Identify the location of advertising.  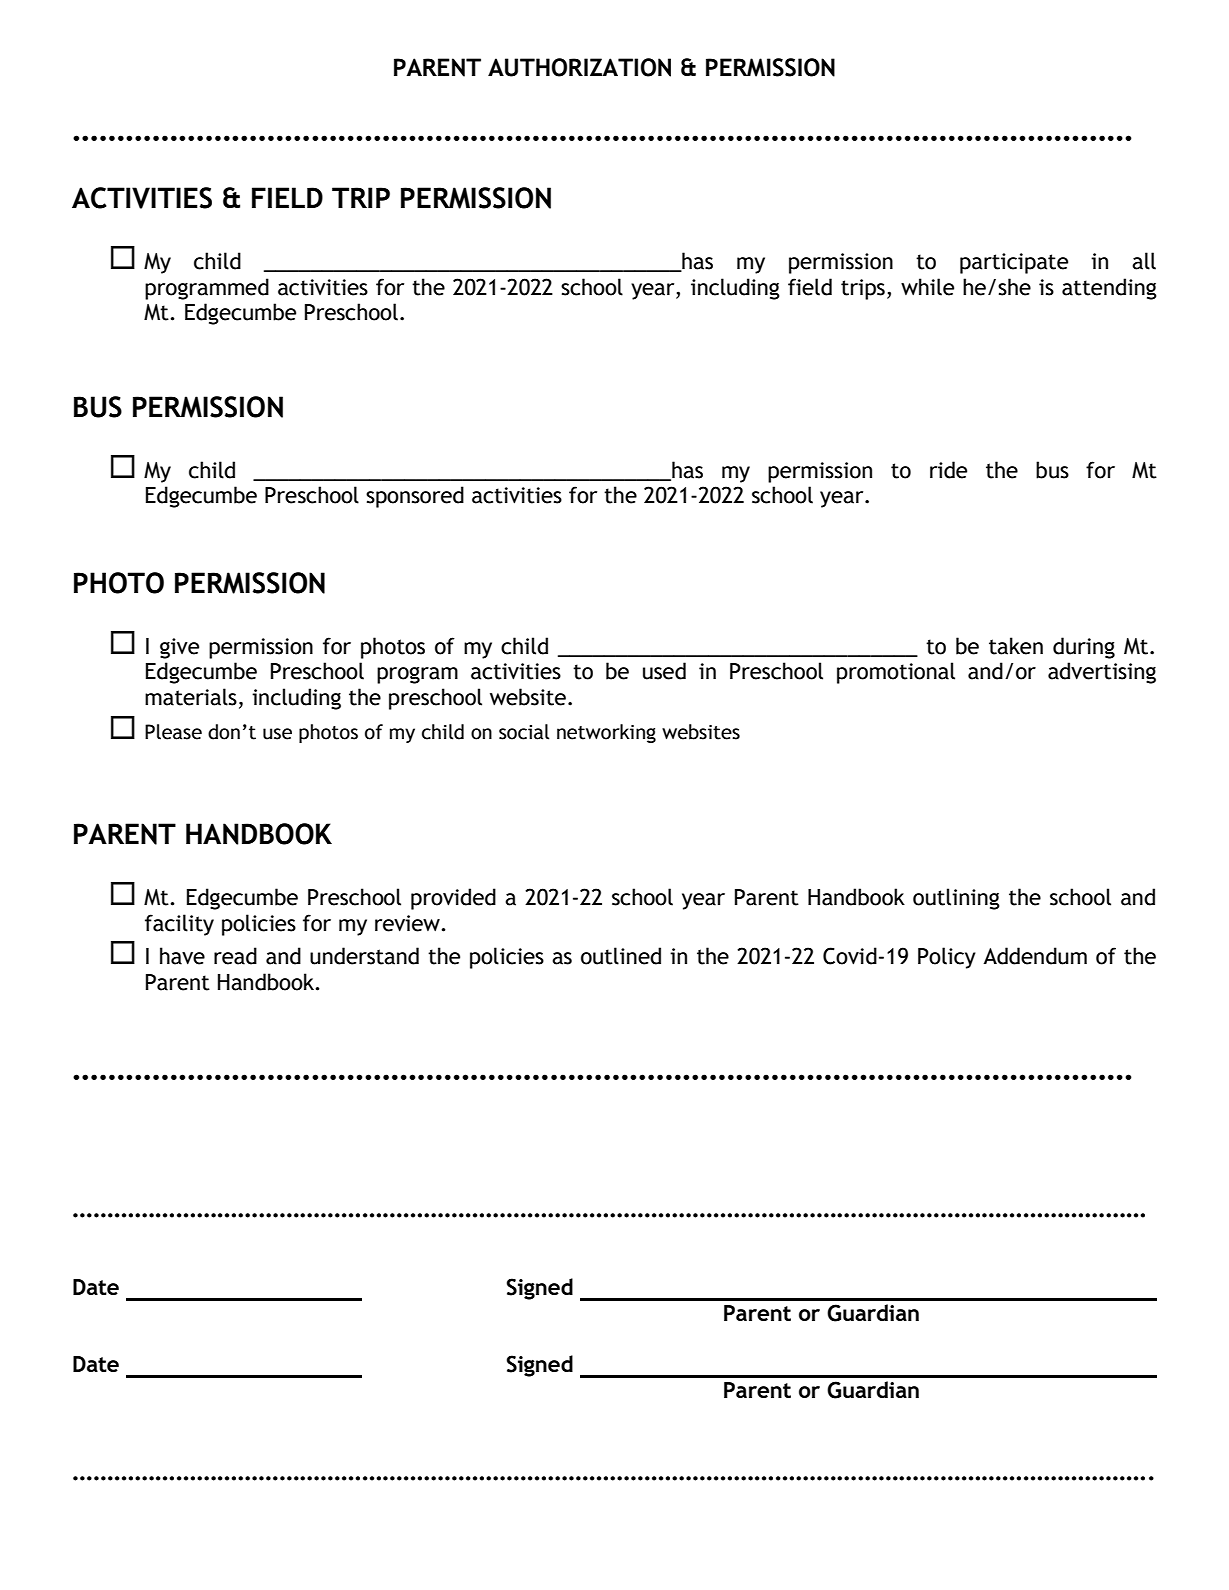
(1102, 673).
